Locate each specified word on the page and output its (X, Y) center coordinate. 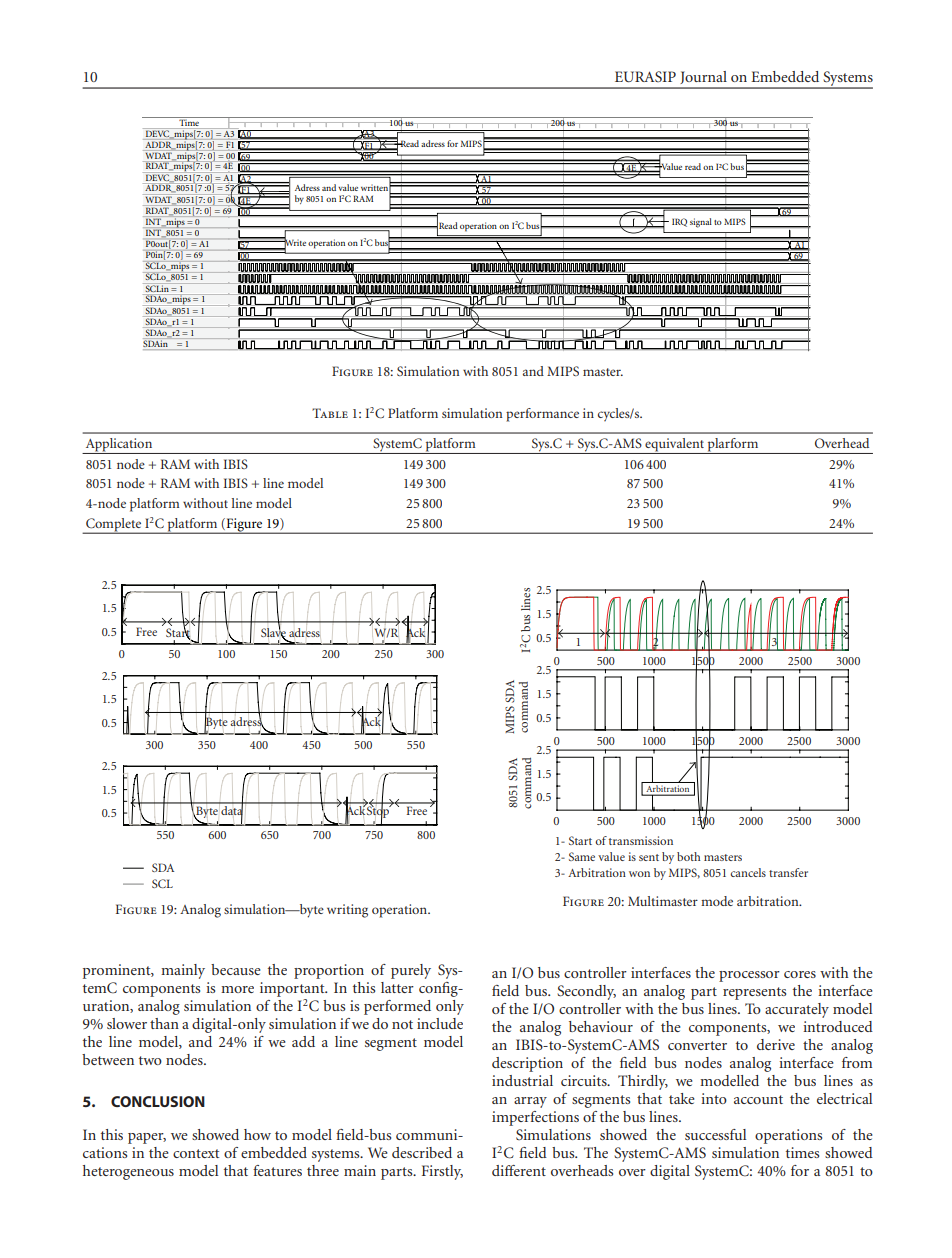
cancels (748, 872)
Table (330, 413)
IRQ (679, 222)
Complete (114, 526)
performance (542, 415)
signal (701, 223)
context (196, 1153)
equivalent (674, 446)
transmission (641, 840)
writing (347, 911)
